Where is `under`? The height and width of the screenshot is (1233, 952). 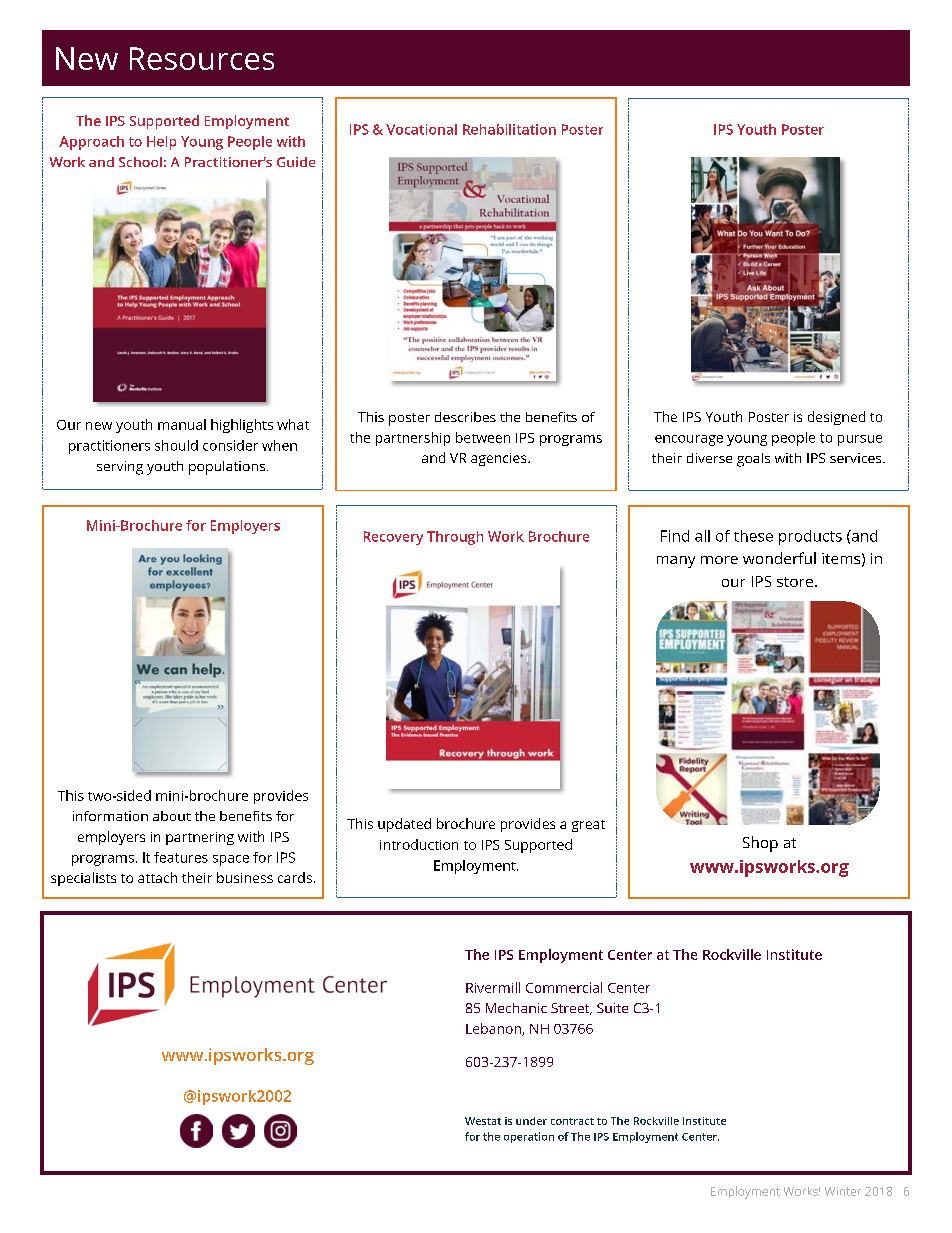
under is located at coordinates (531, 1121).
